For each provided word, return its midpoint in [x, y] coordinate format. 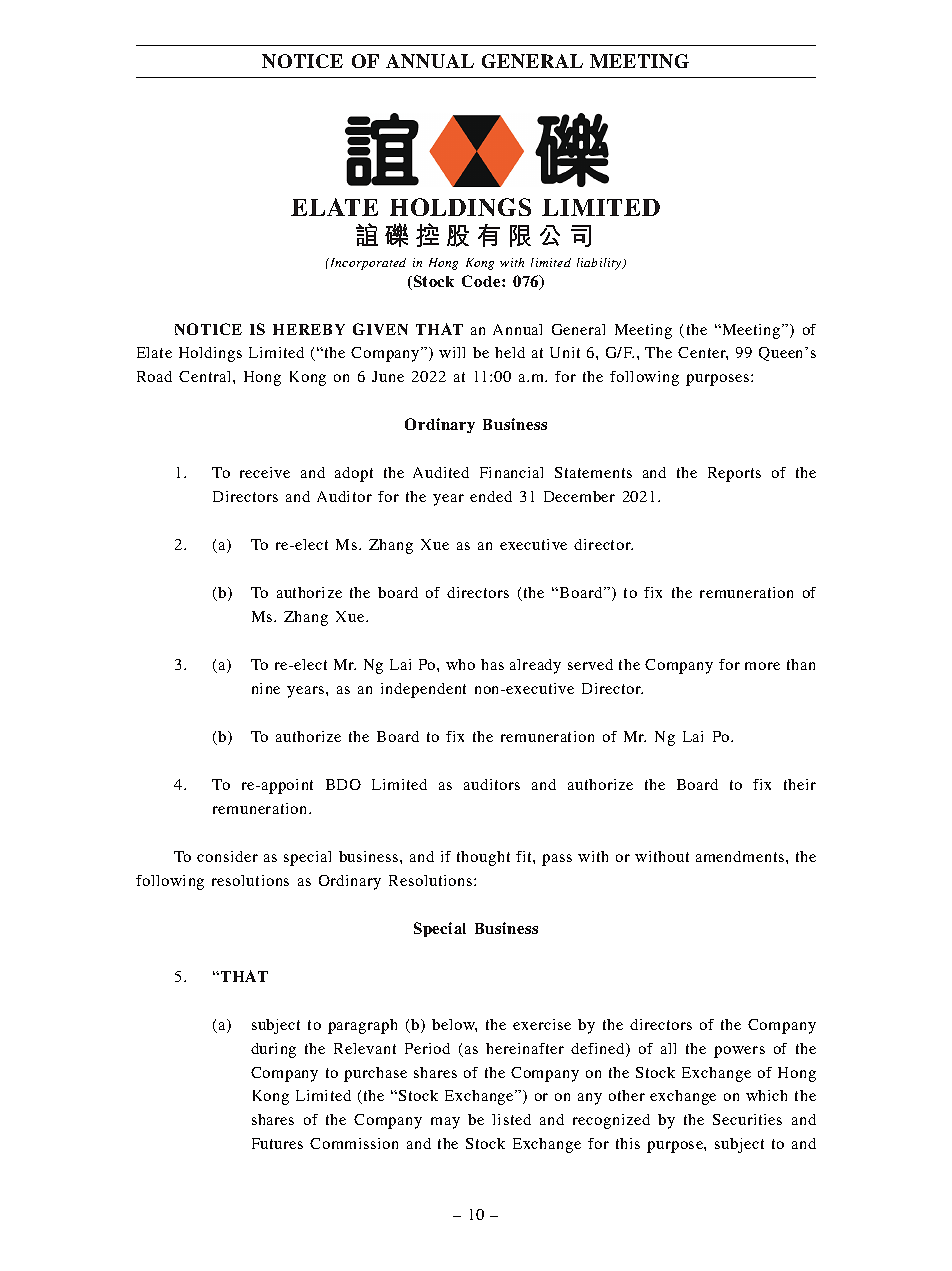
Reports [734, 474]
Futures [277, 1143]
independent [423, 690]
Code [482, 281]
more [762, 666]
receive [265, 472]
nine [266, 688]
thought [483, 858]
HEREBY [309, 329]
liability [600, 264]
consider [227, 856]
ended [491, 496]
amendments [741, 856]
